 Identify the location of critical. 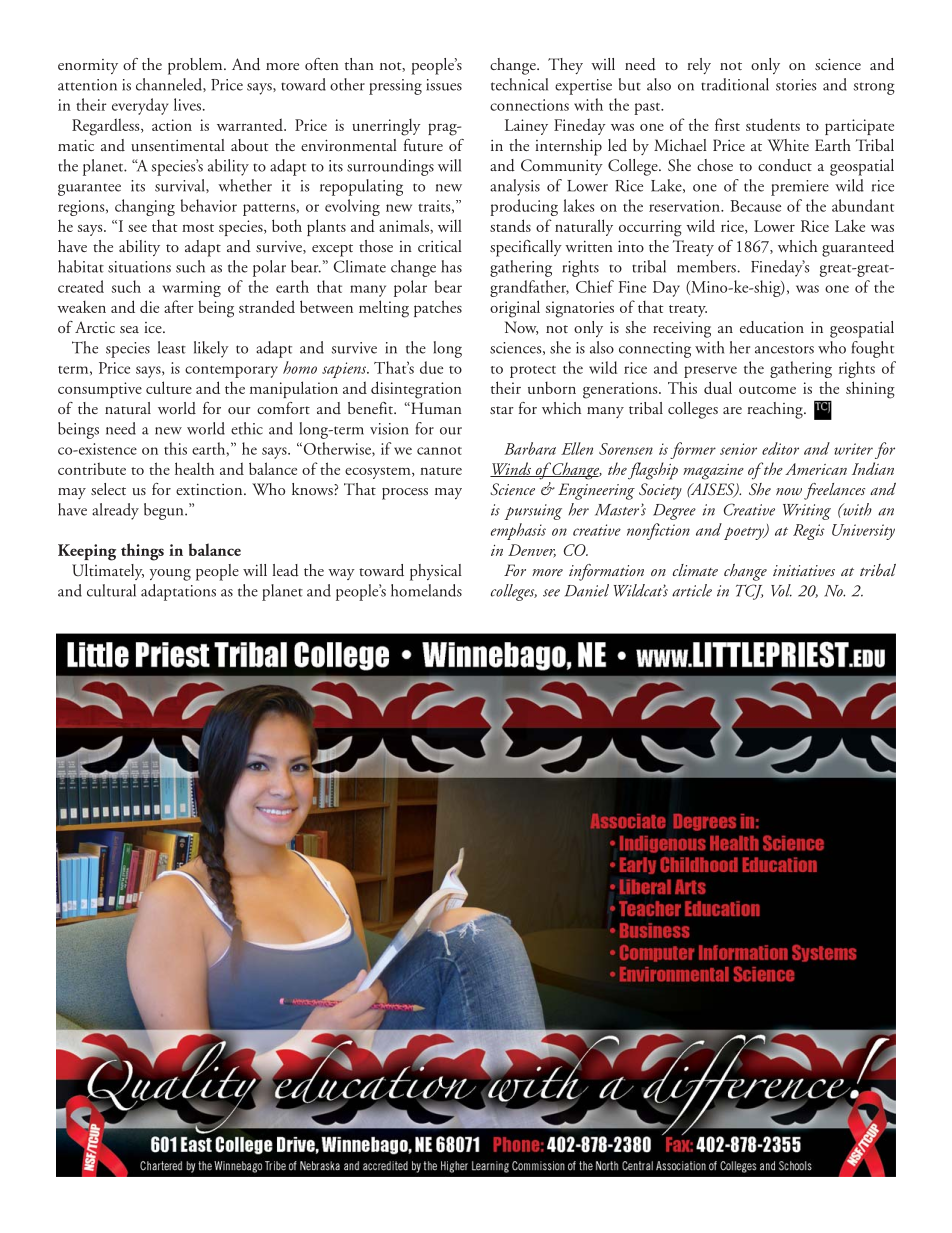
(440, 246).
